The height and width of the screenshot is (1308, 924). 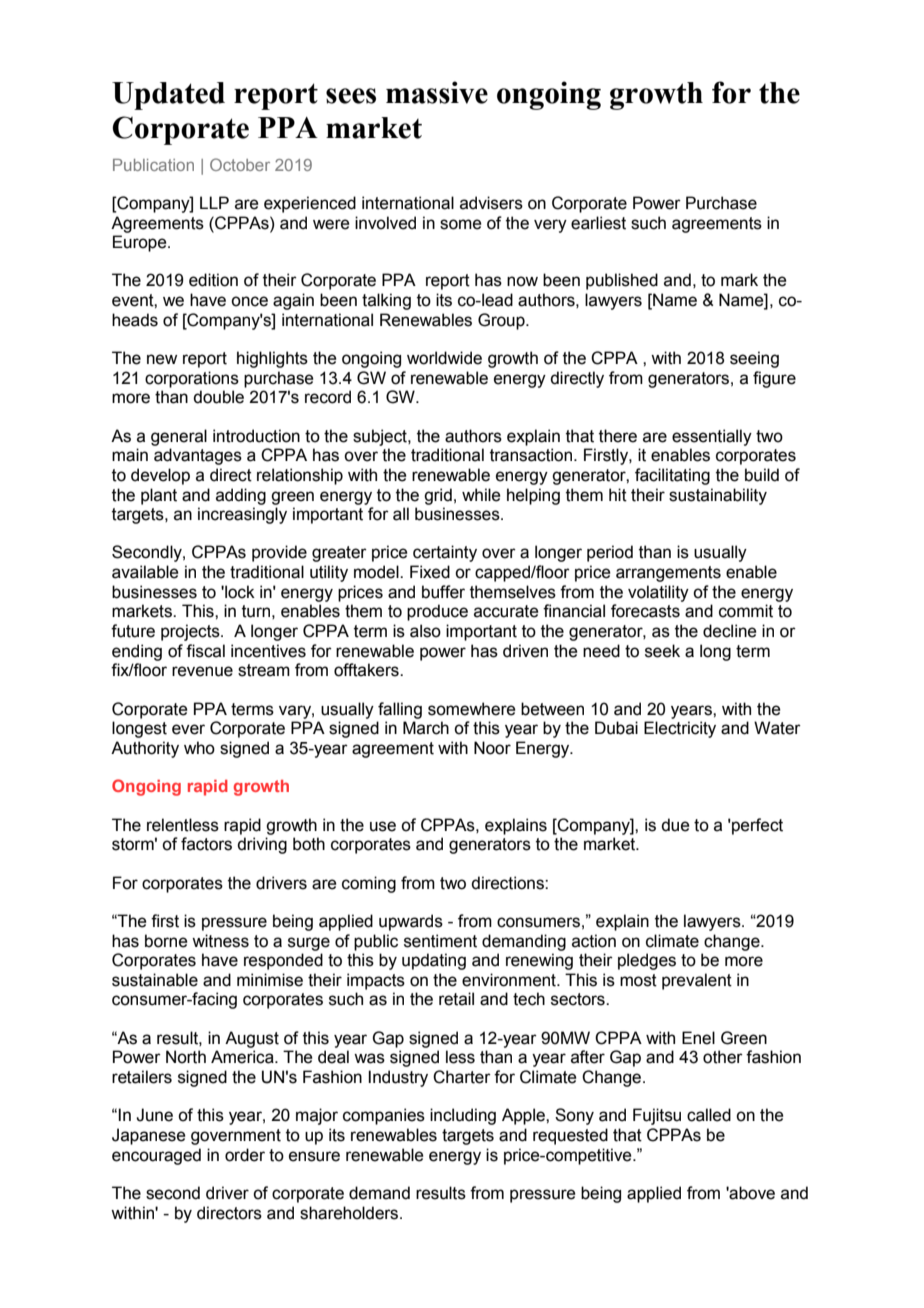 What do you see at coordinates (437, 92) in the screenshot?
I see `massive` at bounding box center [437, 92].
